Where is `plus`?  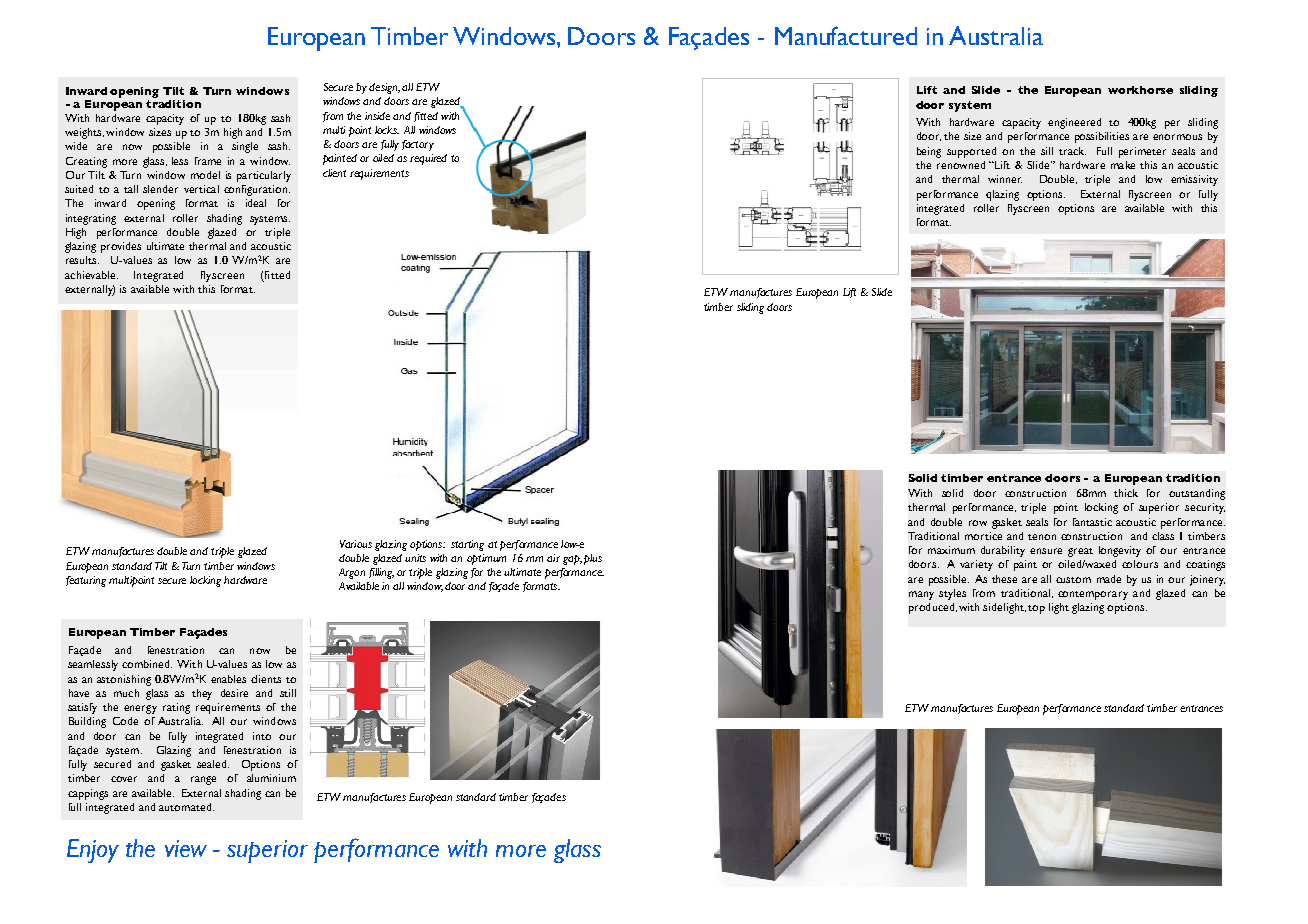 plus is located at coordinates (593, 559).
